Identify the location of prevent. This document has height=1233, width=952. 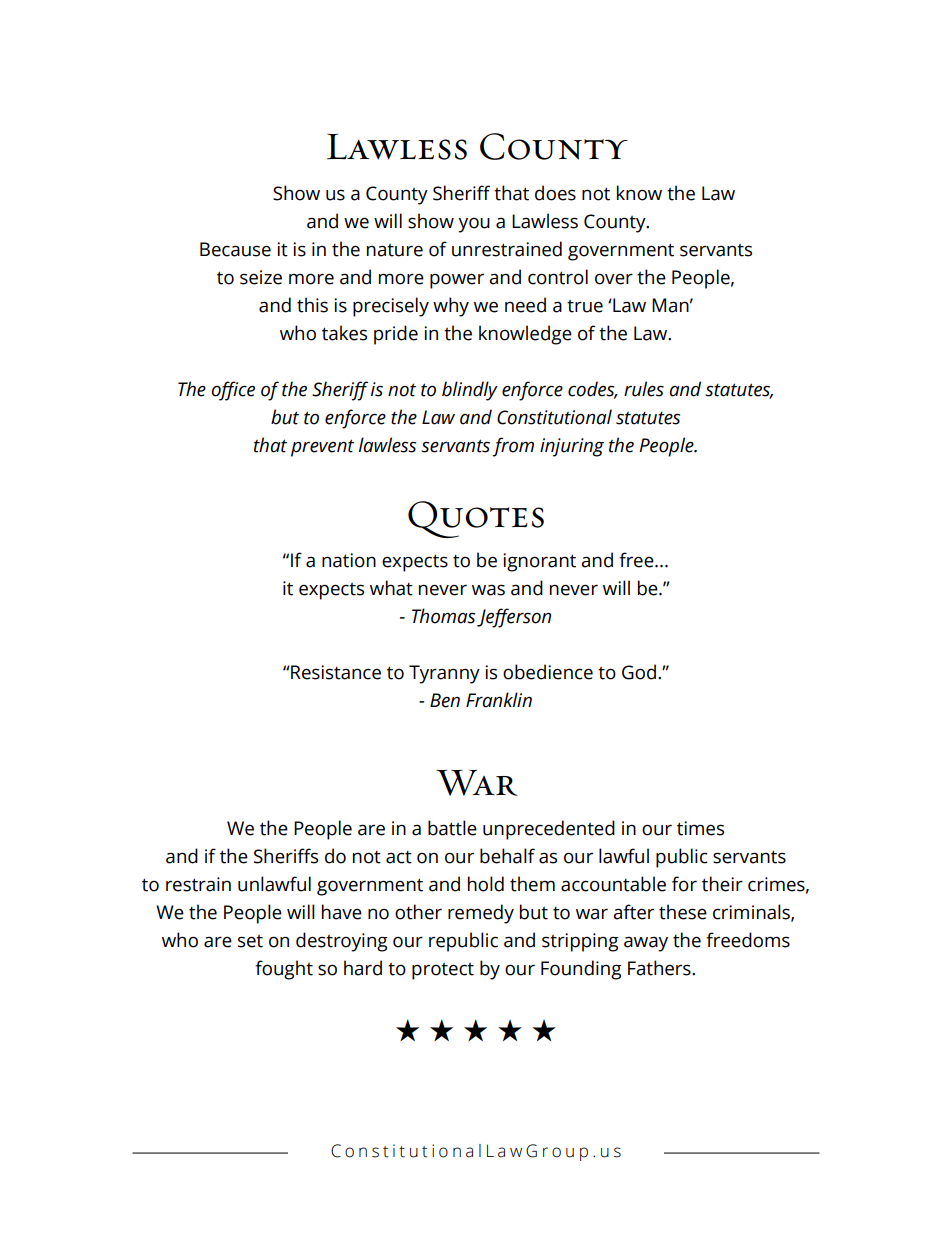
(322, 448).
